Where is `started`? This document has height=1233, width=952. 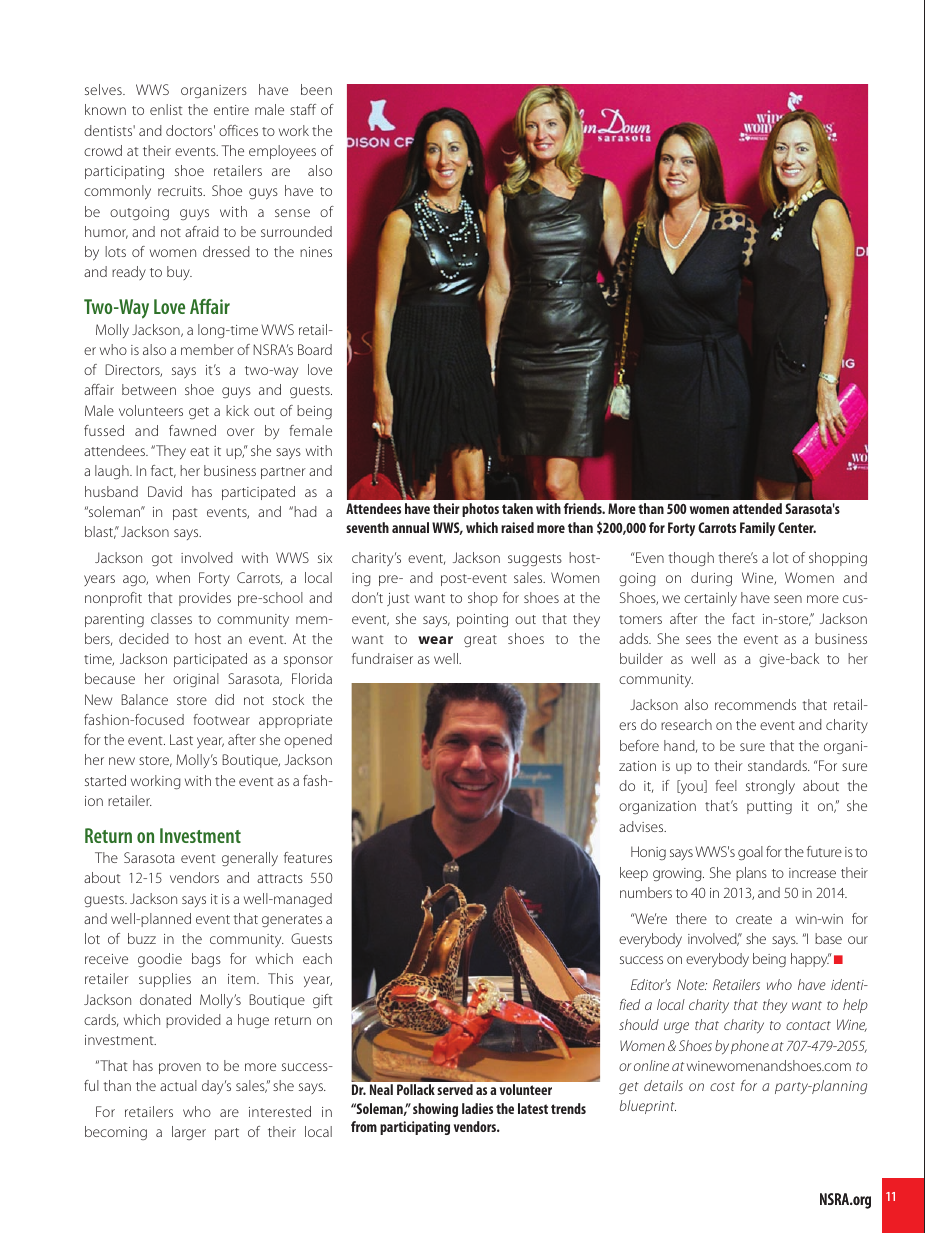 started is located at coordinates (105, 780).
